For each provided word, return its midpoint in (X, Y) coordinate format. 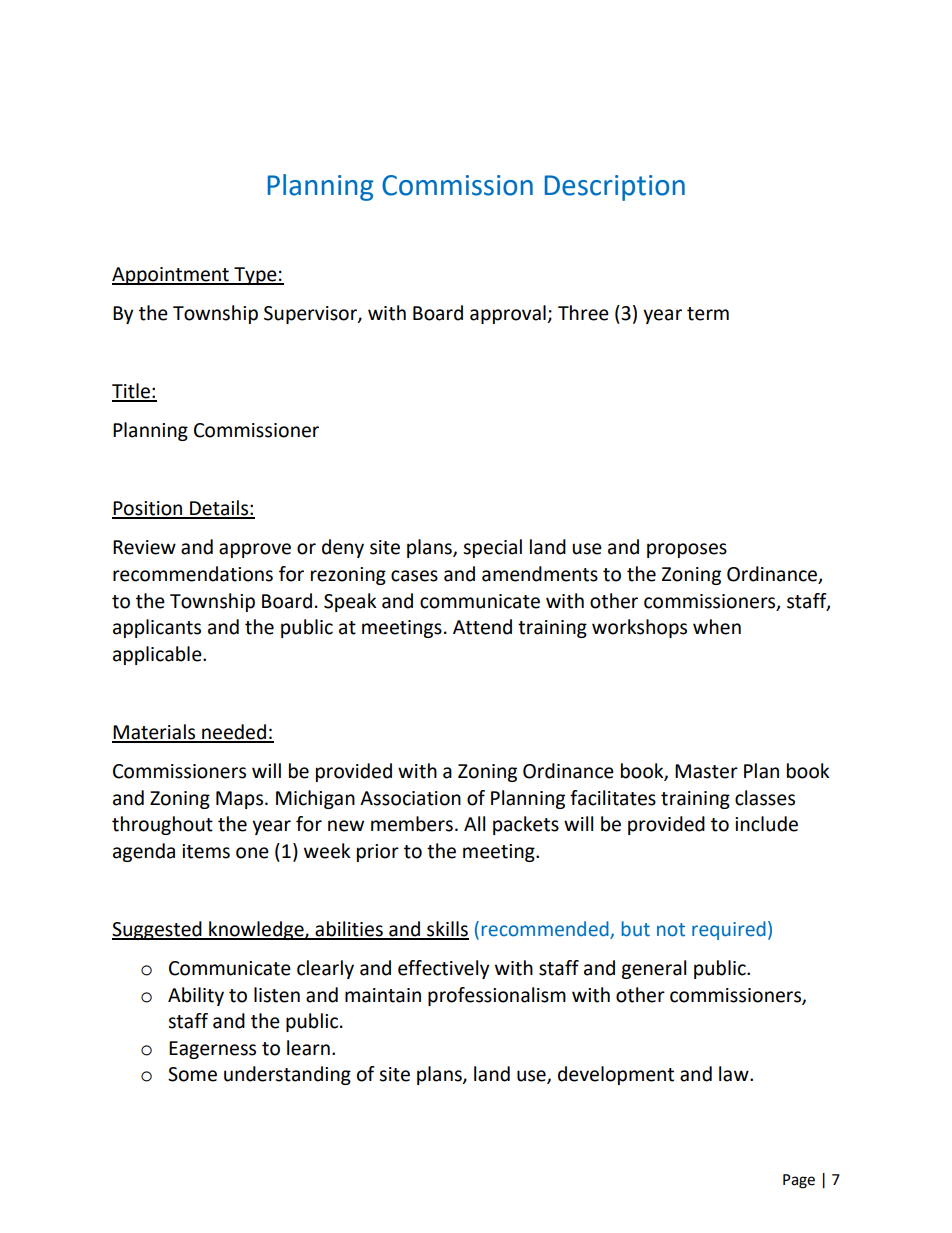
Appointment (171, 276)
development (616, 1075)
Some (192, 1074)
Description (615, 188)
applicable (158, 655)
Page (799, 1181)
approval (509, 314)
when (717, 627)
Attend (482, 627)
